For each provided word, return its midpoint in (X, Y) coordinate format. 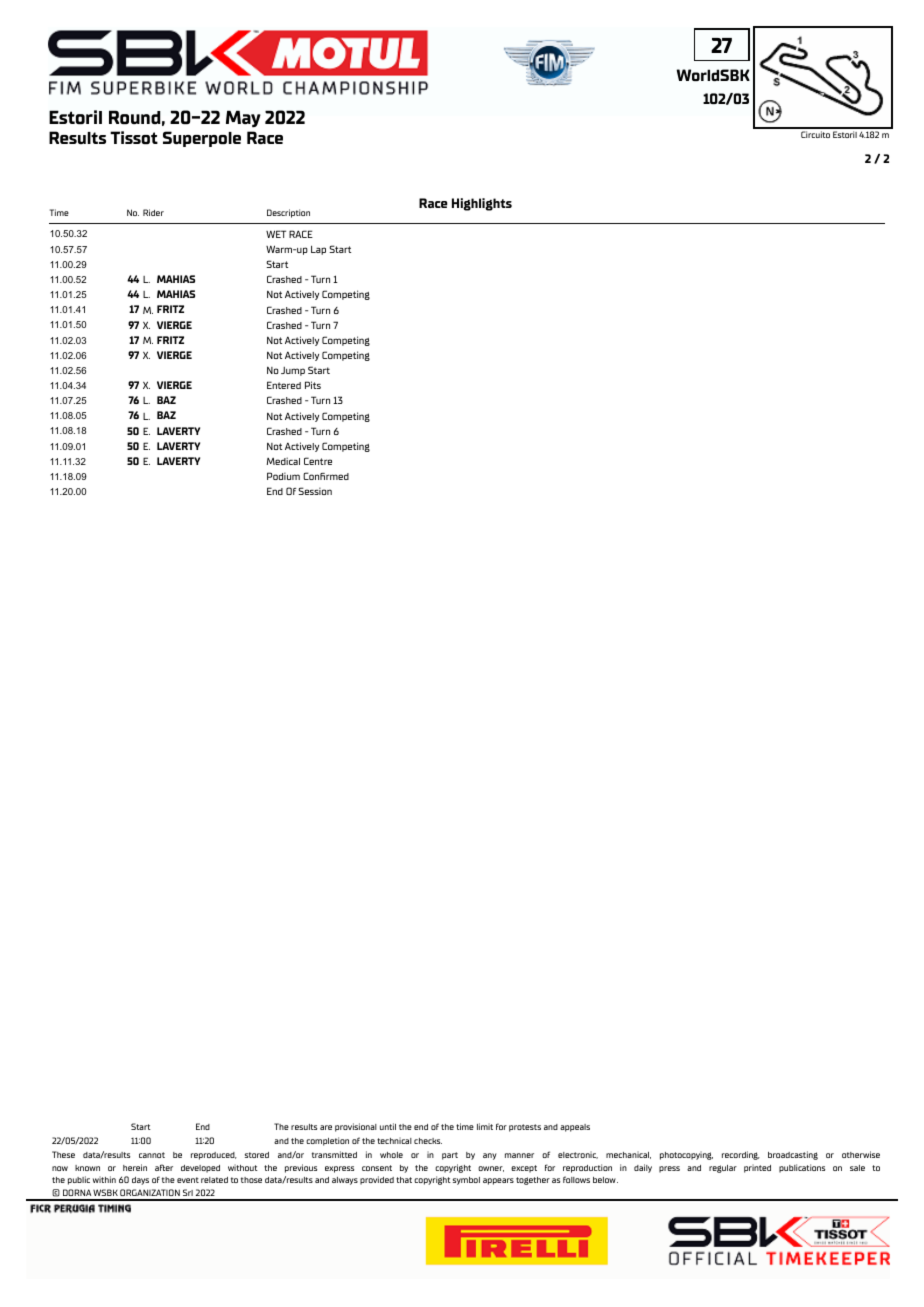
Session (315, 491)
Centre (318, 461)
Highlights (482, 204)
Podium (283, 476)
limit (485, 1126)
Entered (284, 385)
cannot (152, 1155)
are (326, 1127)
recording (741, 1155)
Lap (318, 250)
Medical (283, 461)
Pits (313, 385)
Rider (153, 212)
